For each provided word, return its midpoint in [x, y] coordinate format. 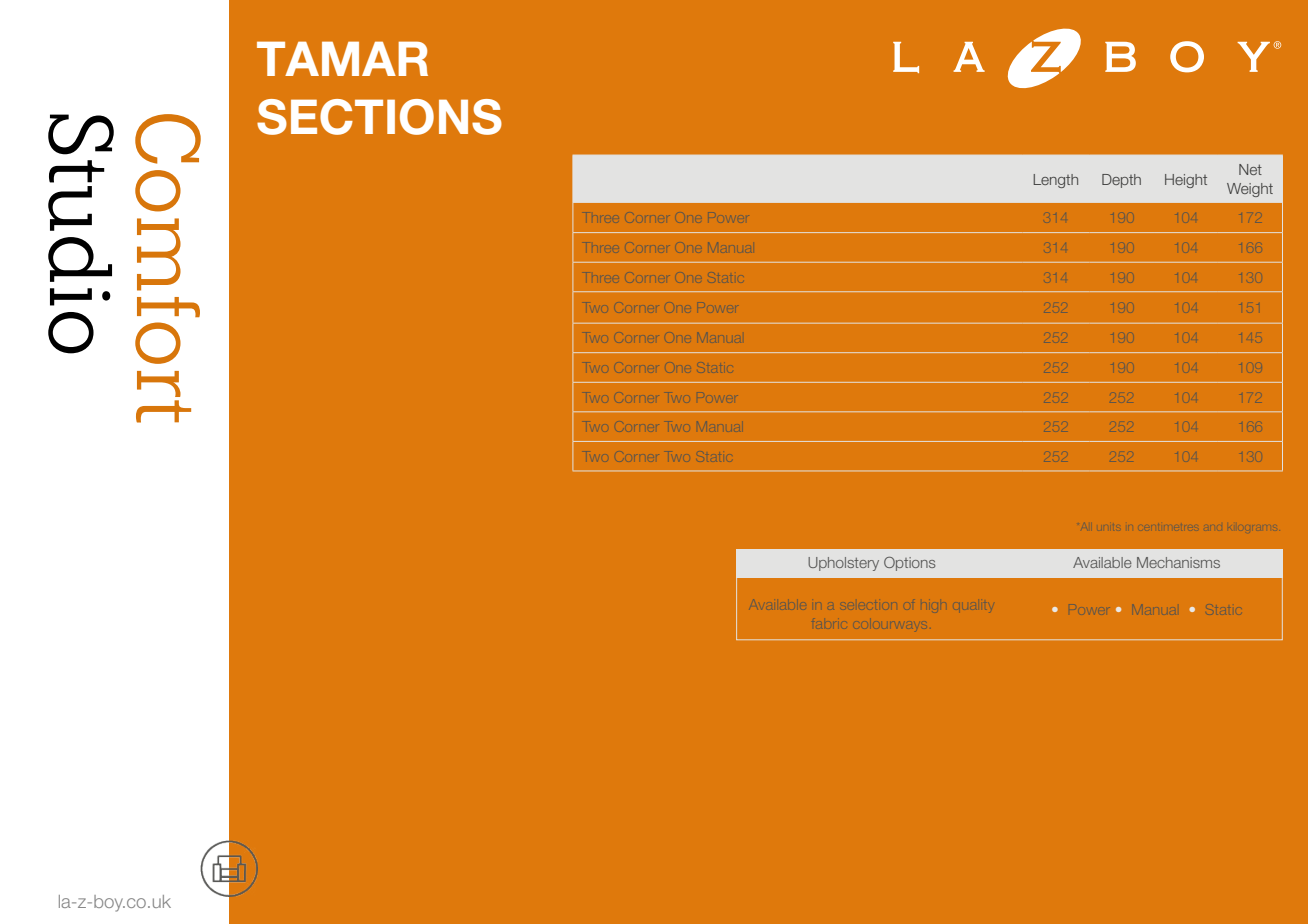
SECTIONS [379, 117]
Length [1055, 181]
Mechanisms [1178, 562]
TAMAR [342, 58]
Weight [1250, 190]
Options [909, 564]
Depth [1121, 181]
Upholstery [843, 564]
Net [1250, 169]
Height [1186, 181]
